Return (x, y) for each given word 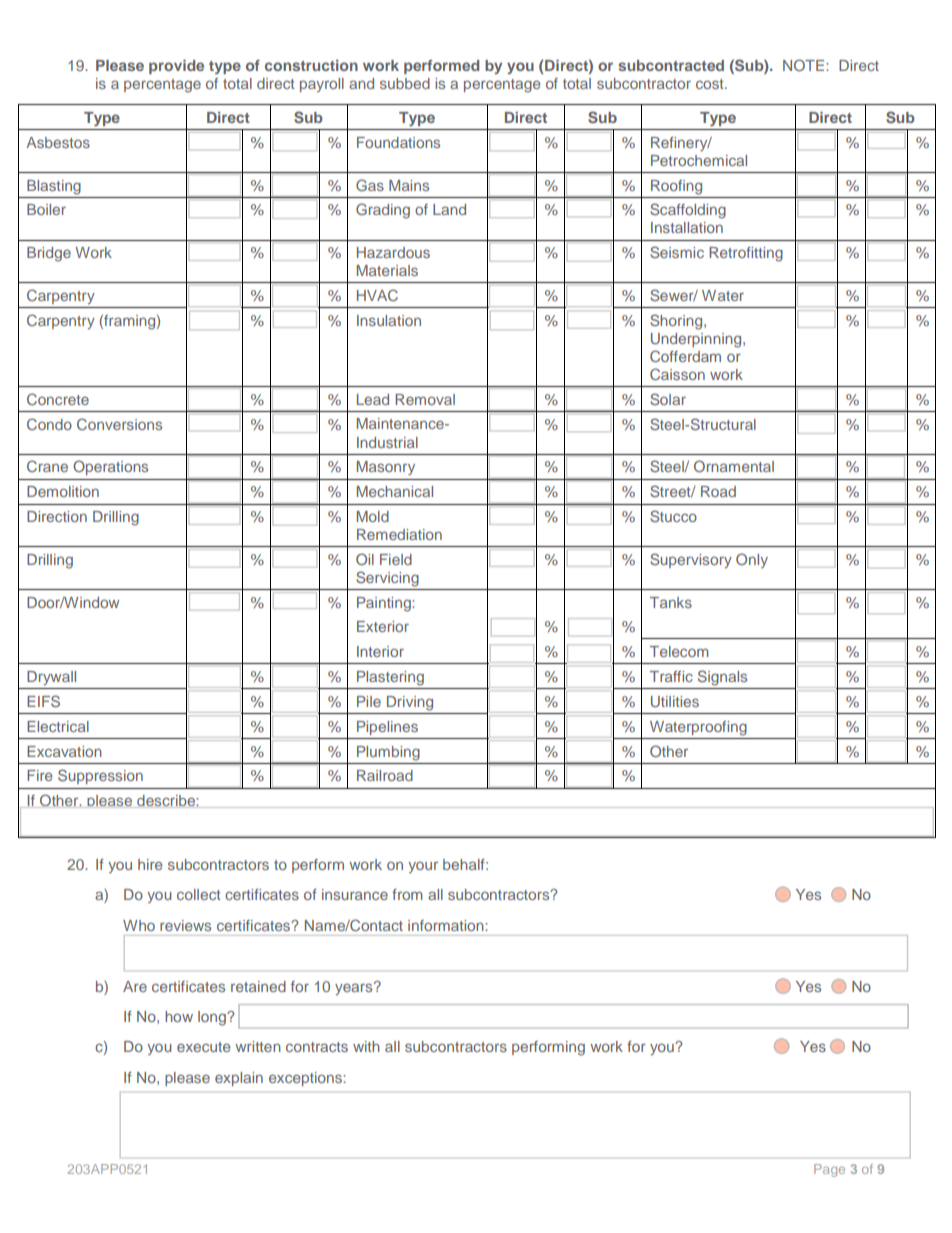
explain (239, 1079)
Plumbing (388, 753)
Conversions (119, 424)
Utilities (675, 701)
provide (176, 67)
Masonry (386, 468)
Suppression (100, 776)
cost (711, 84)
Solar (668, 399)
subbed (405, 83)
